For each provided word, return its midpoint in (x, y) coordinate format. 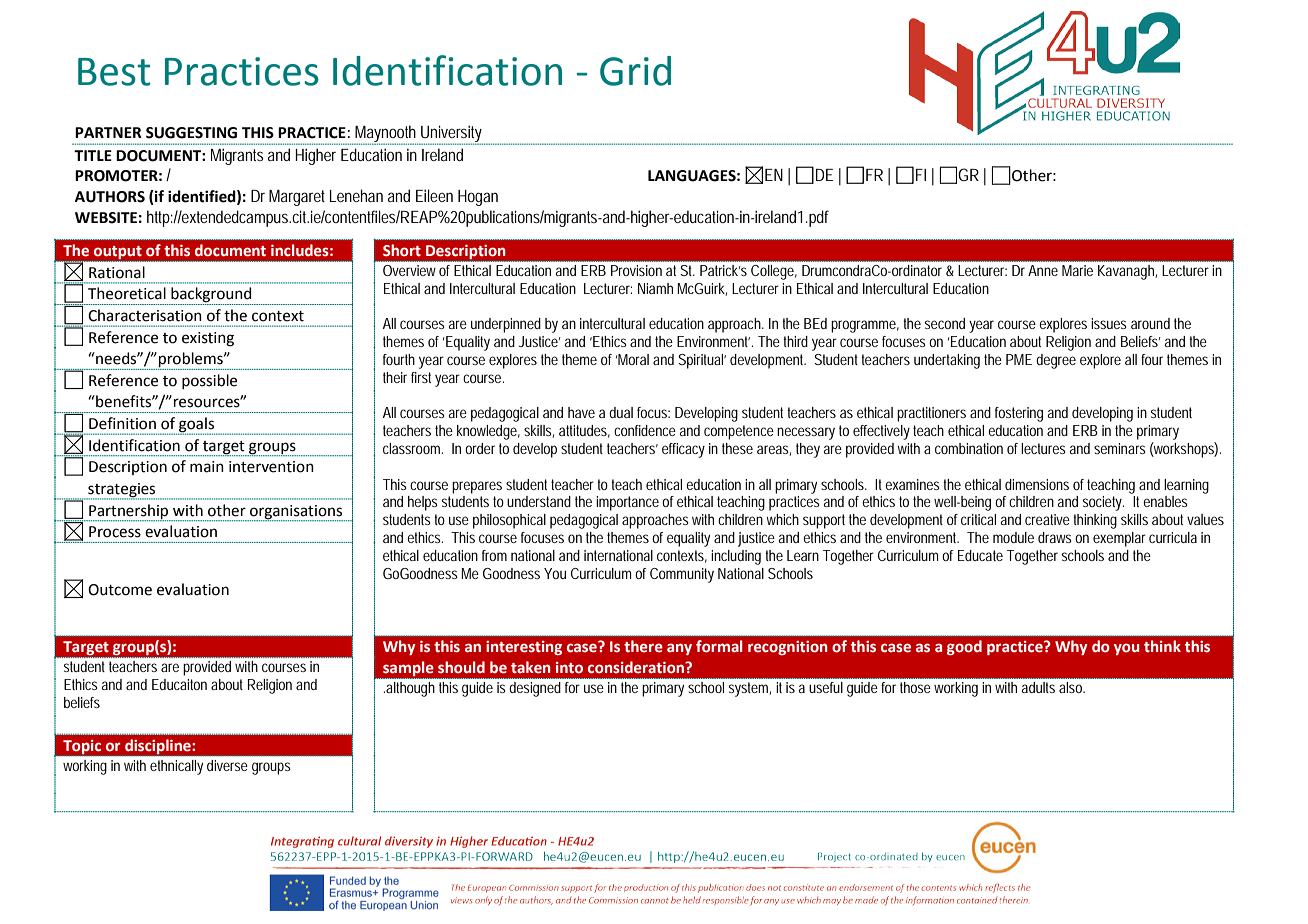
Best (114, 72)
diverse (227, 765)
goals (197, 425)
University (452, 134)
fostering (1019, 414)
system (750, 689)
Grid (635, 71)
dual (621, 412)
